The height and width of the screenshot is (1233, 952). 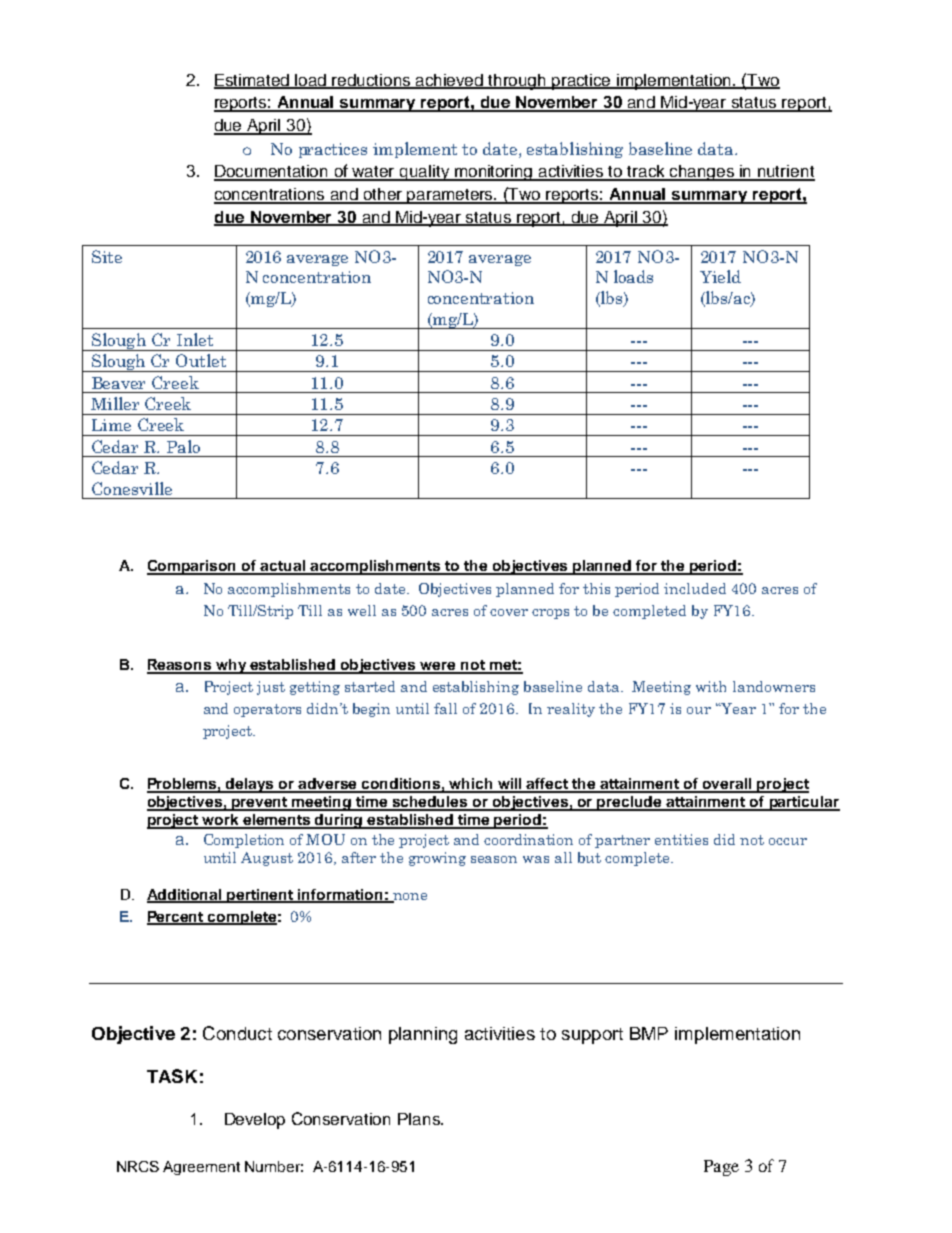 What do you see at coordinates (420, 1119) in the screenshot?
I see `Plans` at bounding box center [420, 1119].
